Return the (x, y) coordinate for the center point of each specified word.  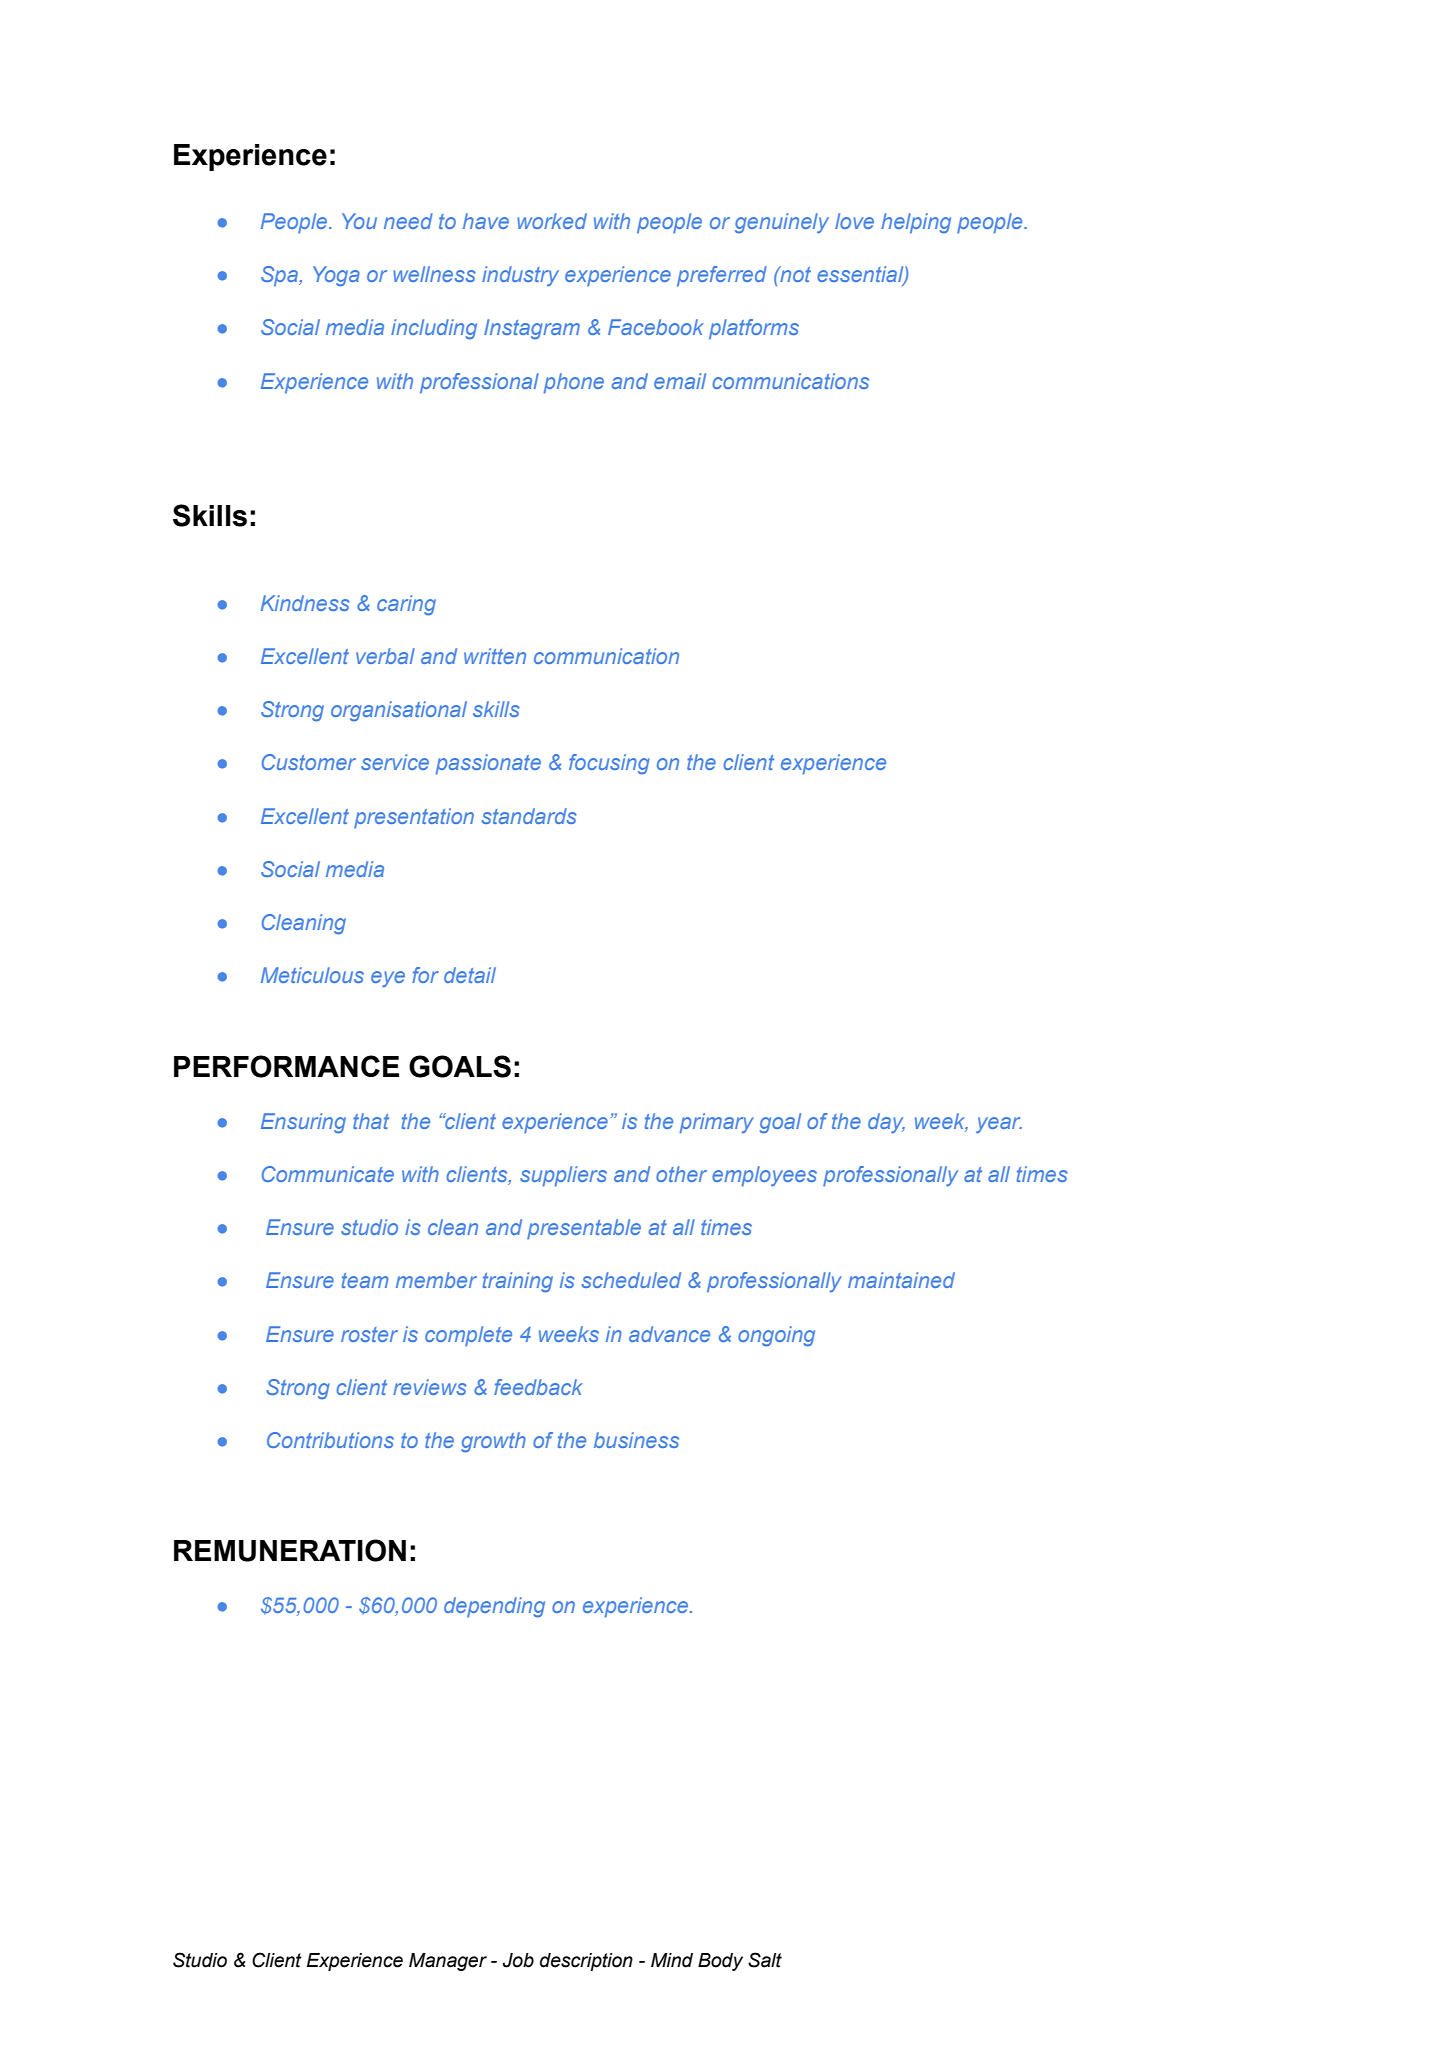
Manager (448, 1962)
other (681, 1174)
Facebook (656, 327)
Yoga (336, 276)
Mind (672, 1960)
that (371, 1121)
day (886, 1123)
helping (916, 223)
